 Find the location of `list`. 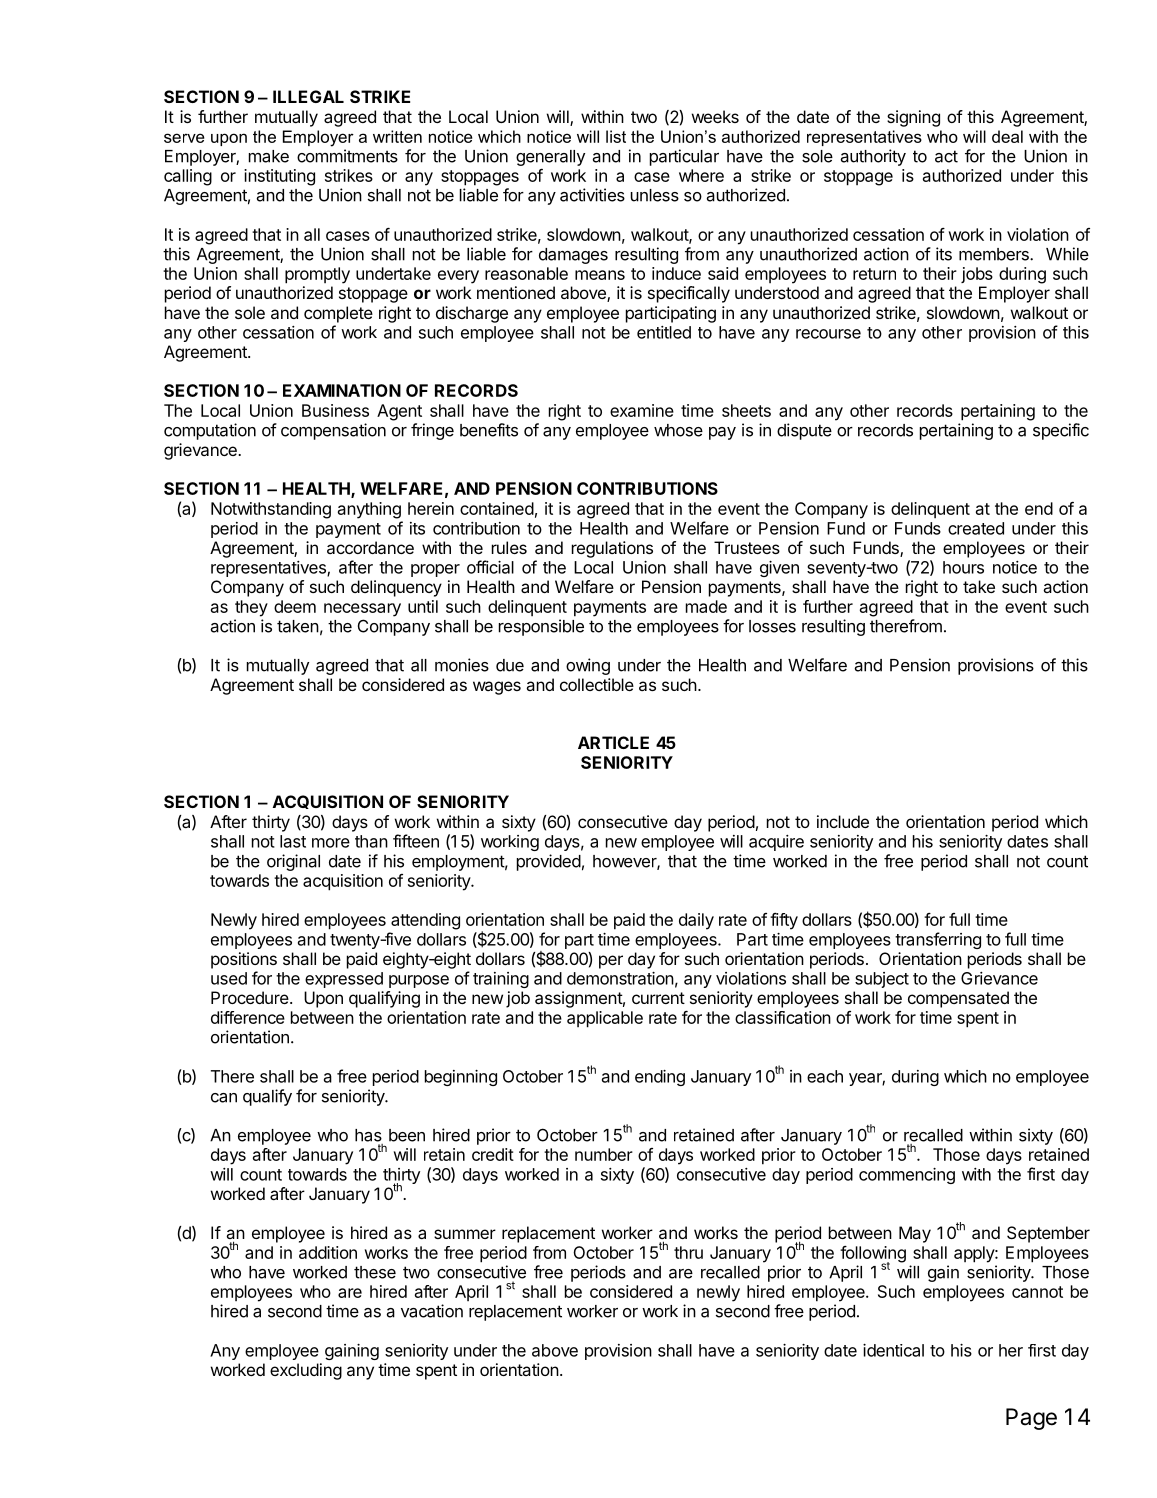

list is located at coordinates (616, 136).
